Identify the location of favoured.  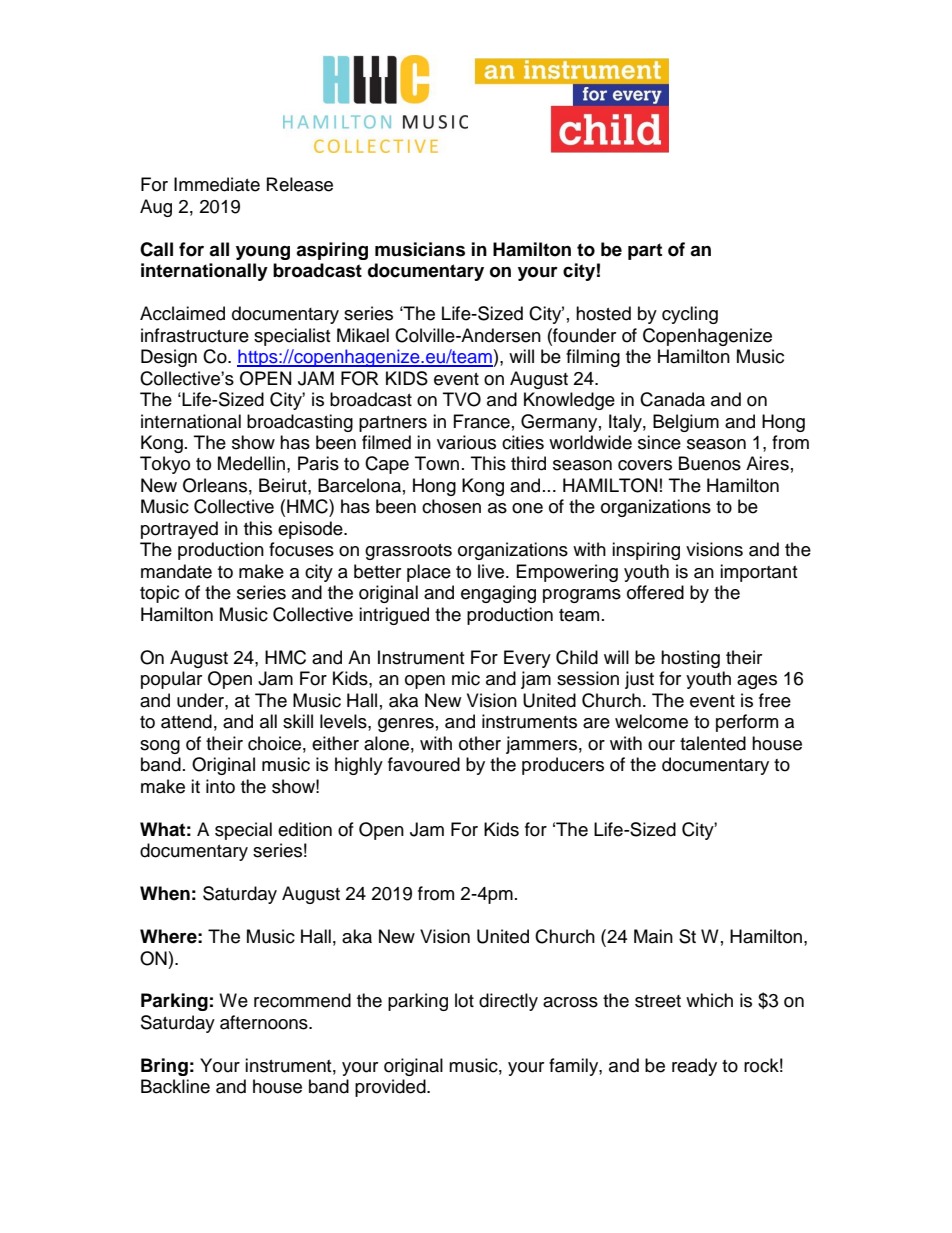
(424, 764).
